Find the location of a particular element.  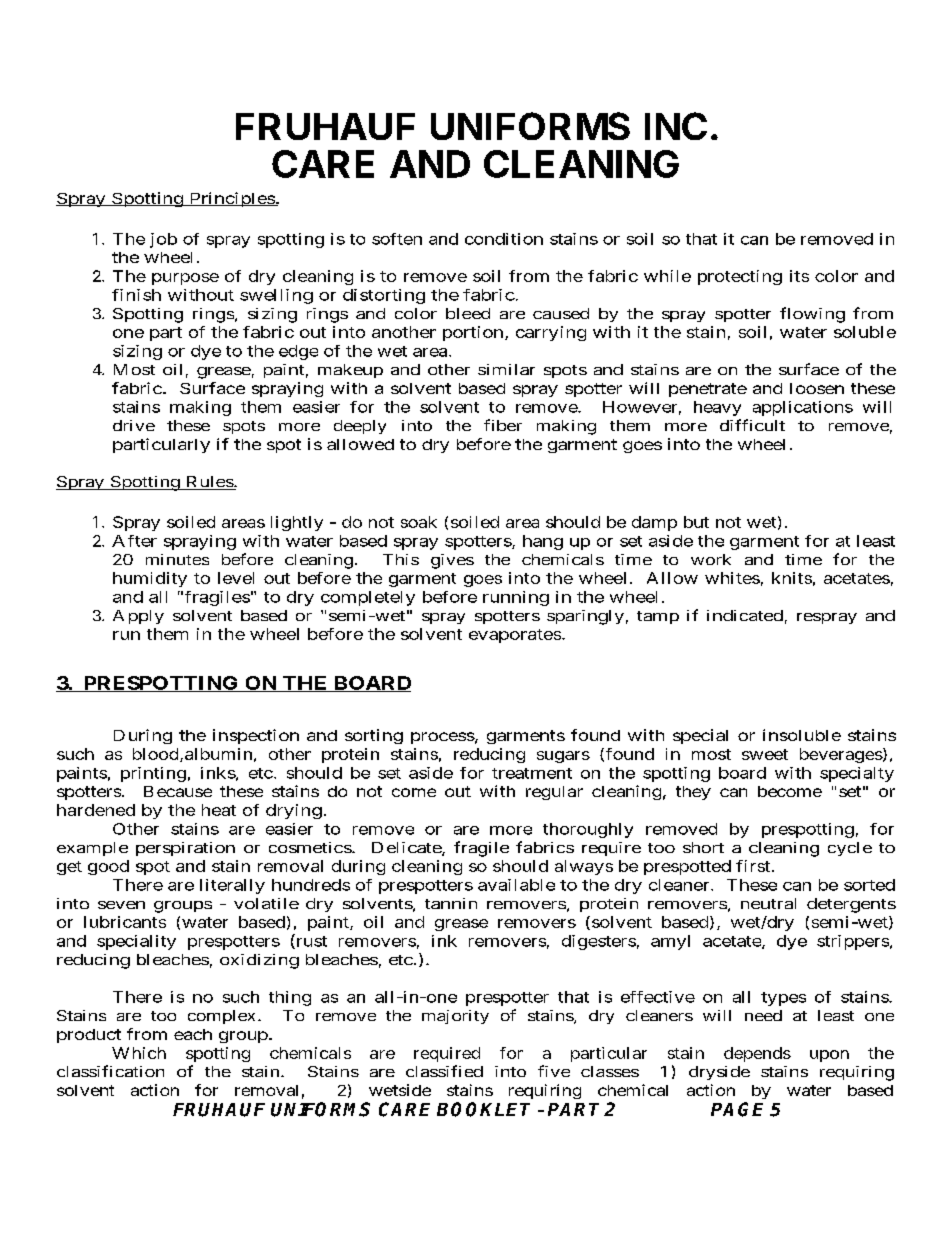

indicated is located at coordinates (745, 615).
